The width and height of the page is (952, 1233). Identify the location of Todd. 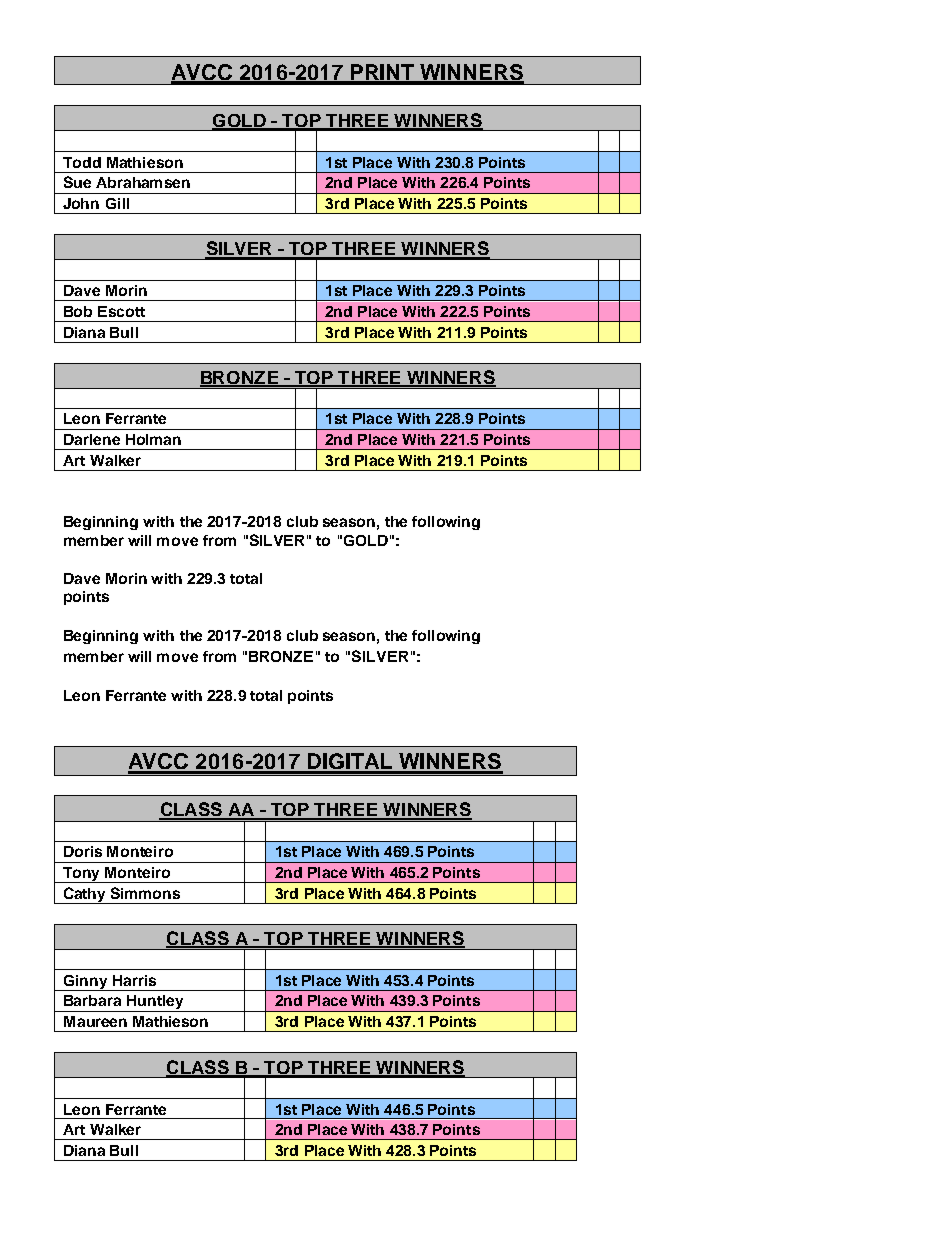
(82, 162).
